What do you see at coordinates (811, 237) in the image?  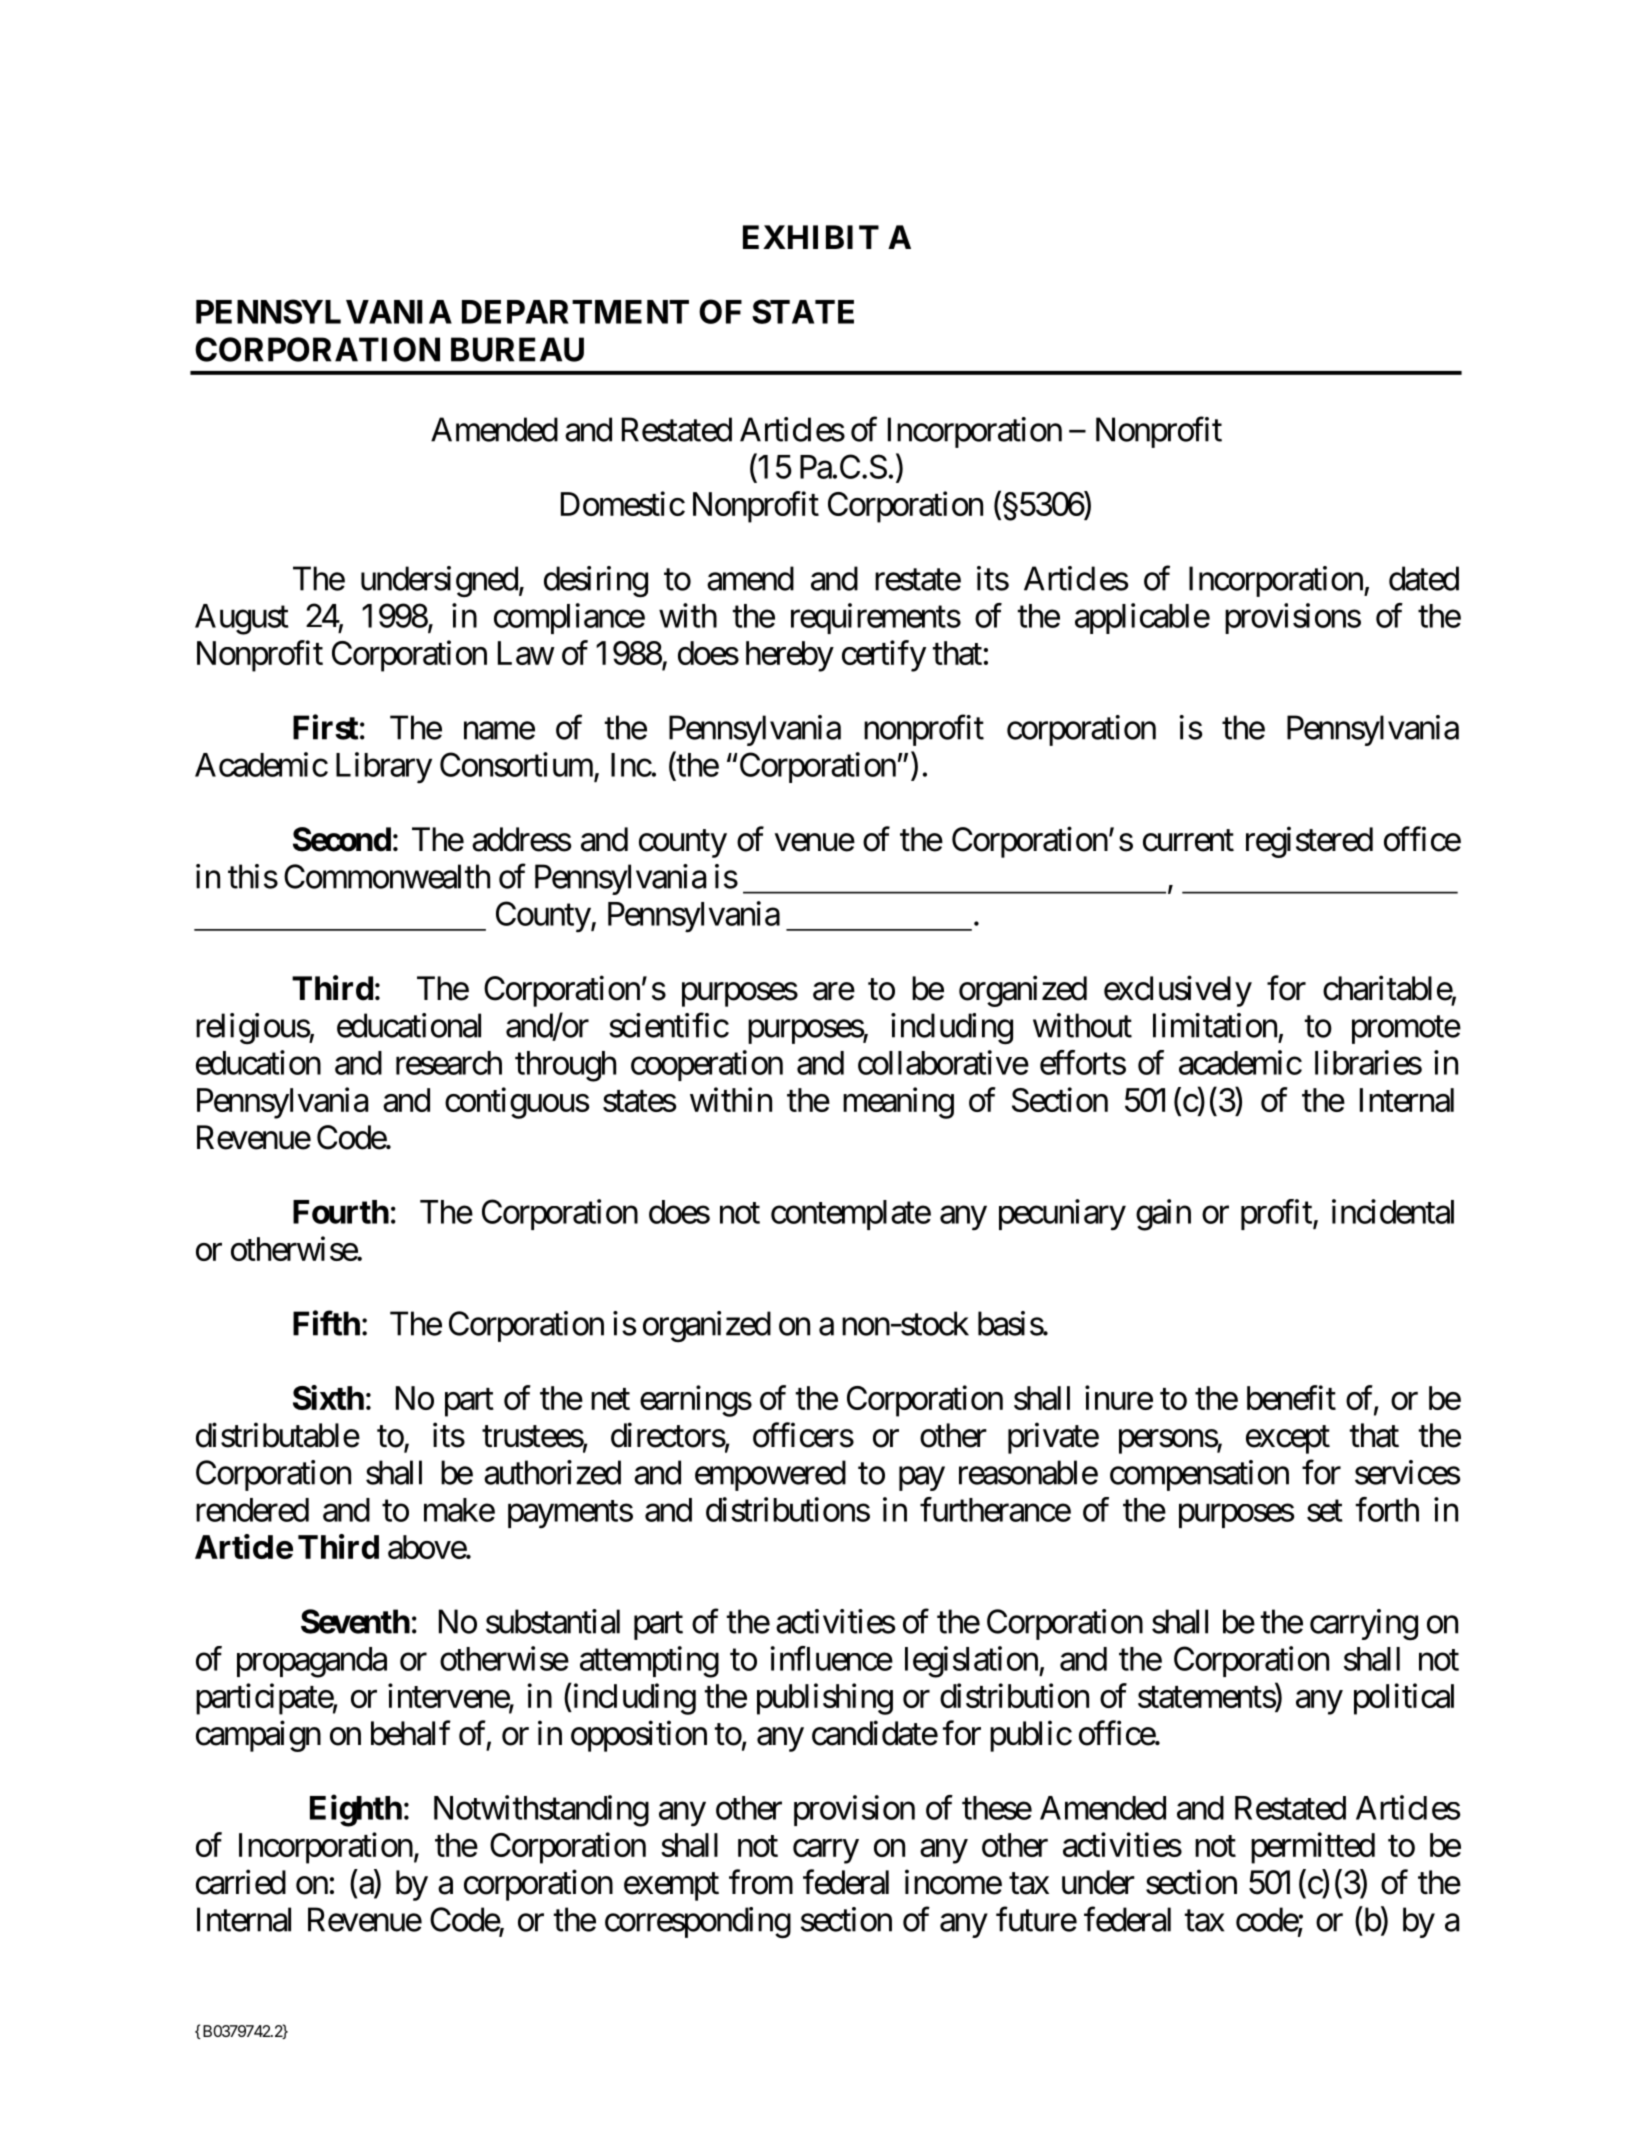 I see `EXHIBIT` at bounding box center [811, 237].
